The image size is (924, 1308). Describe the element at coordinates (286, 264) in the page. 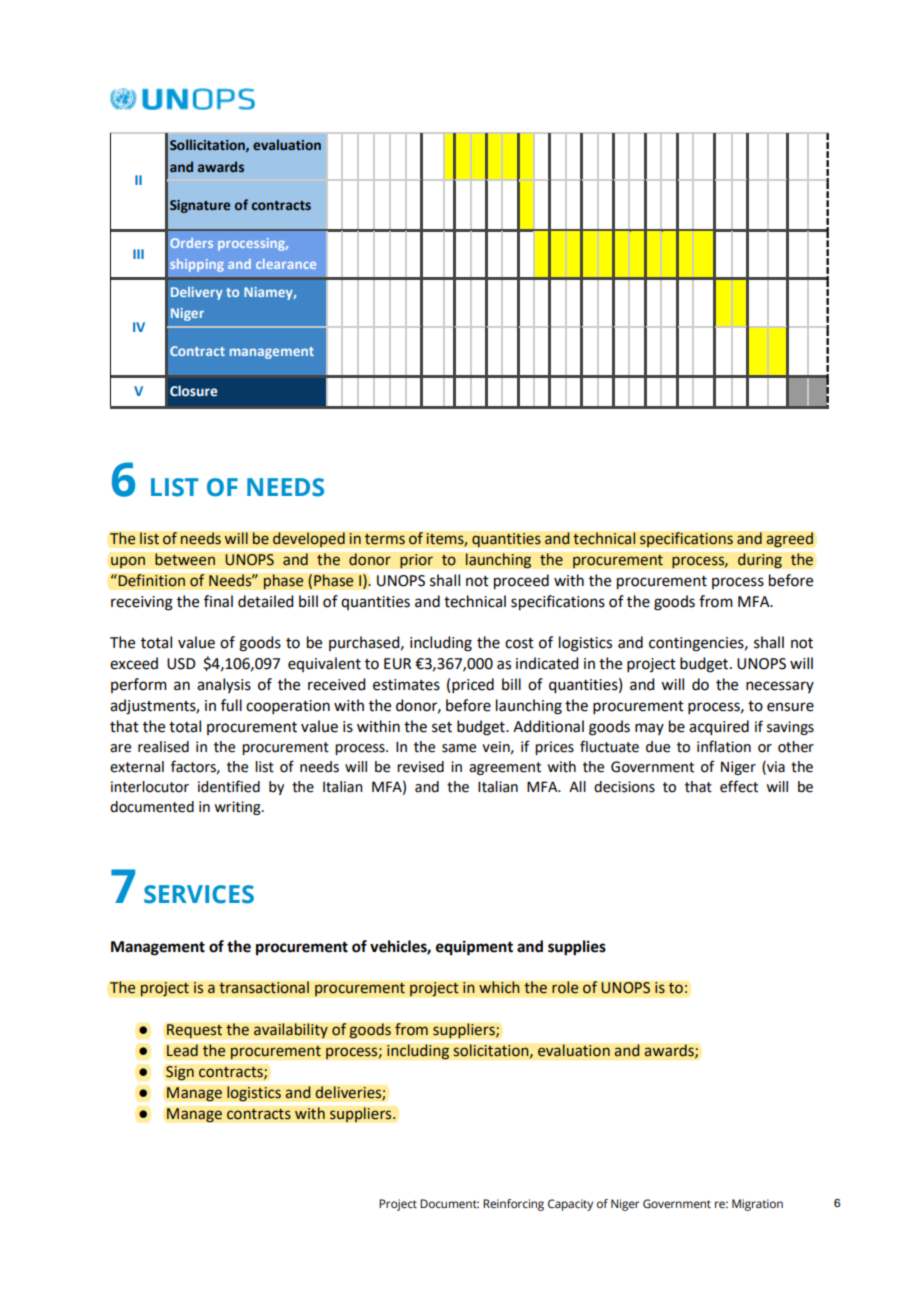

I see `clearance` at that location.
